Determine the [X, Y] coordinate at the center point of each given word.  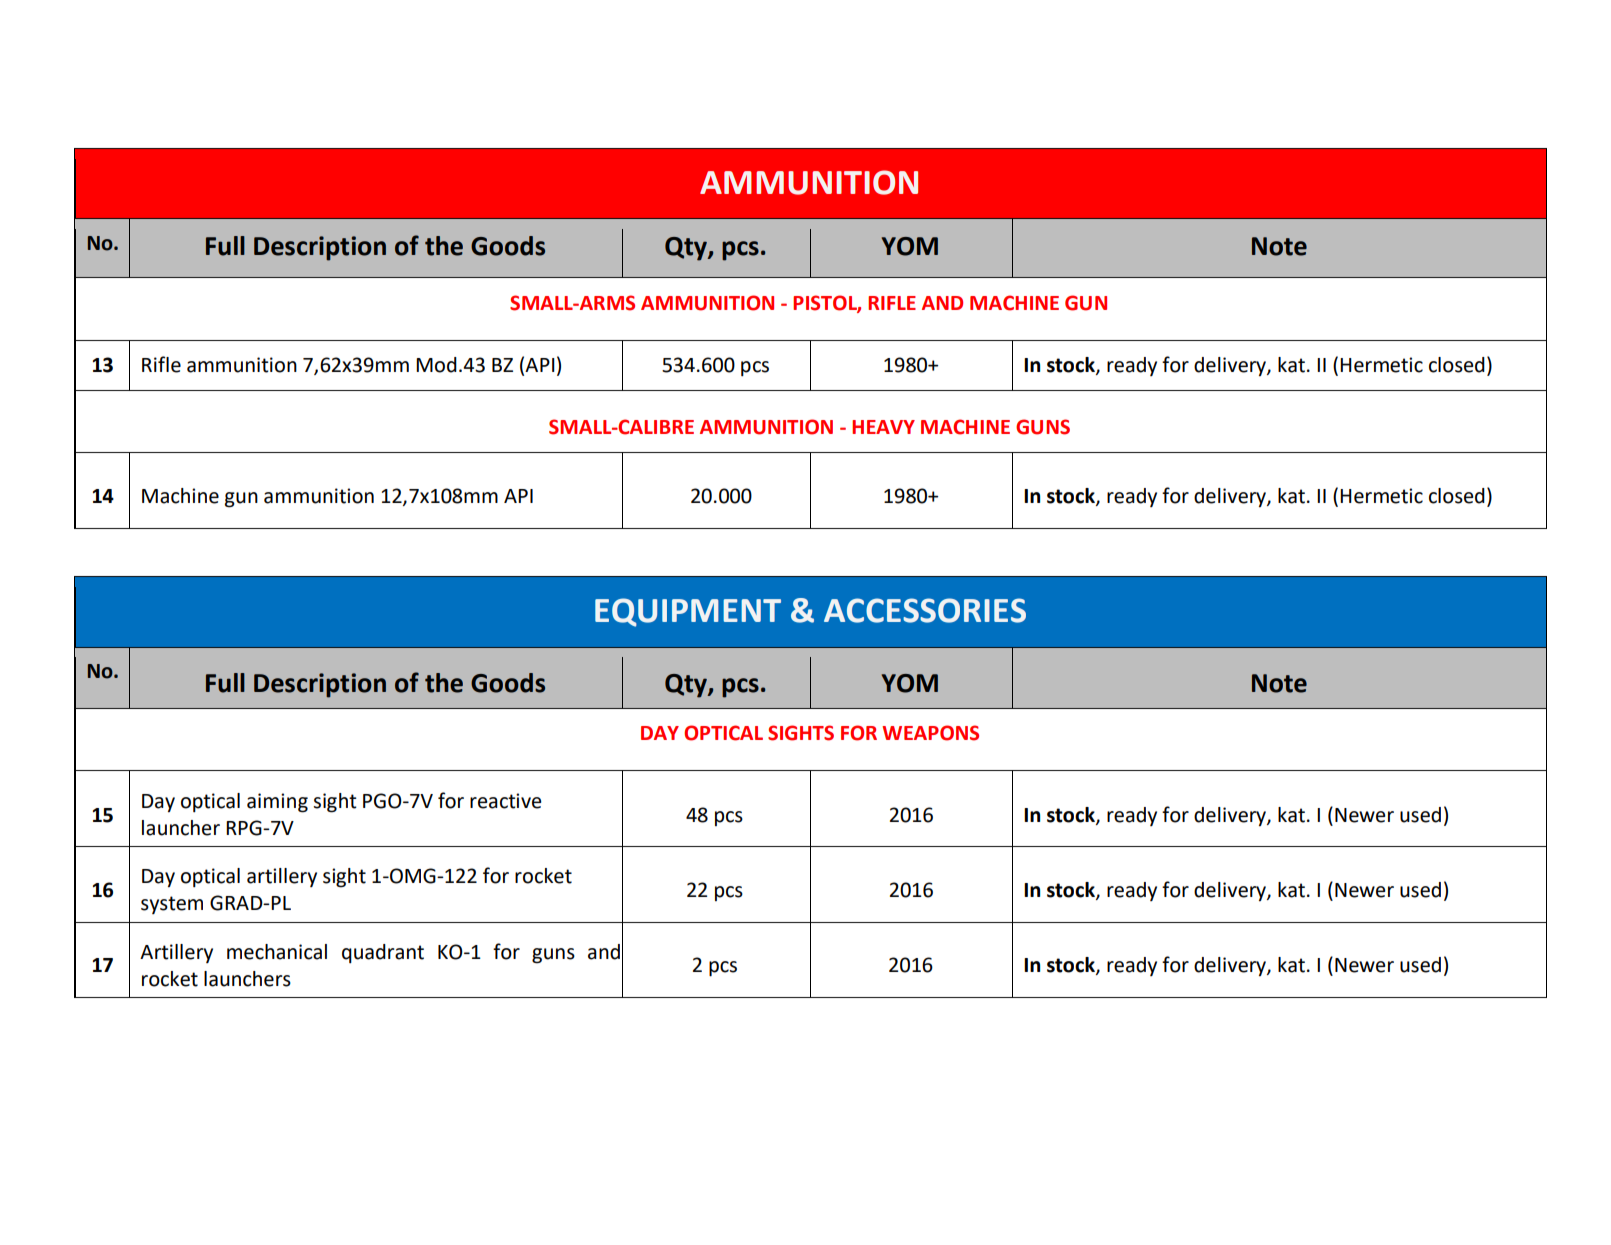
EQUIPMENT [688, 612]
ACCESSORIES [925, 610]
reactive [505, 801]
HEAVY [883, 427]
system [172, 905]
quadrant [383, 953]
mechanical [277, 952]
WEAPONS [930, 733]
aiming [277, 803]
